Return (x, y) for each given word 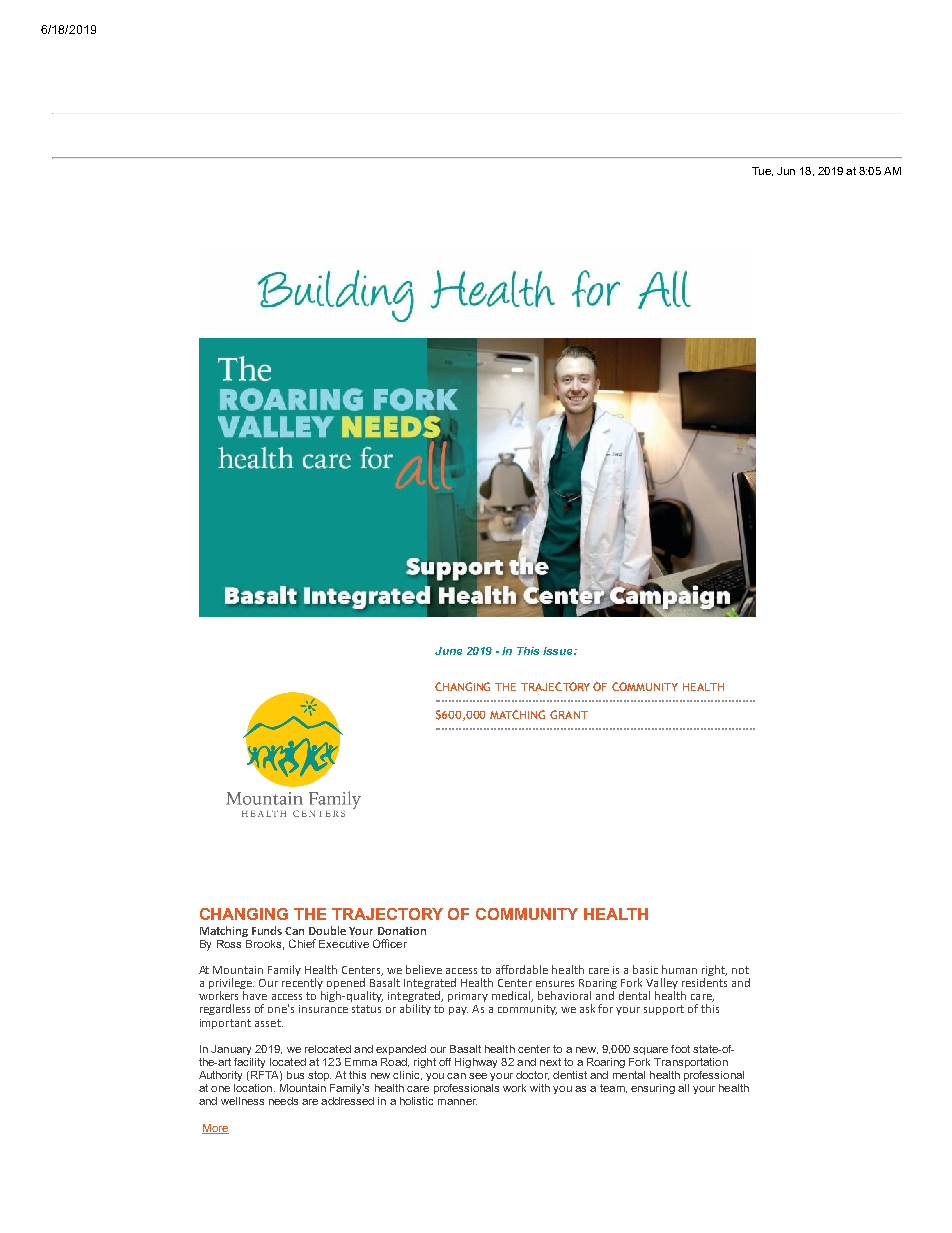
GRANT (569, 714)
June (448, 651)
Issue (559, 651)
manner (457, 1102)
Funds (267, 930)
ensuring (653, 1089)
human (679, 969)
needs (283, 1101)
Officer (390, 943)
